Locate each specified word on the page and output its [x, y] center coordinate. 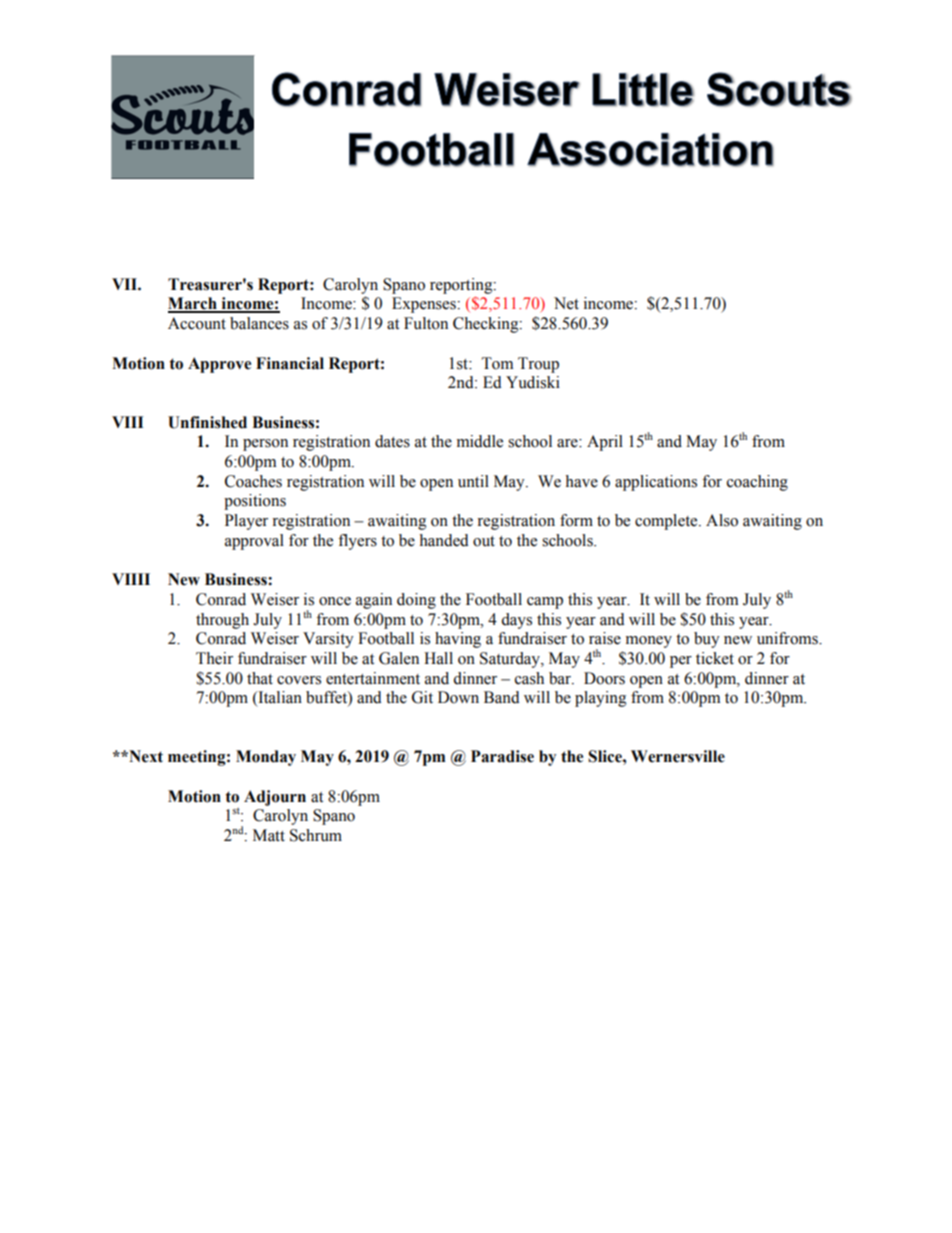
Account [197, 323]
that [260, 678]
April [605, 443]
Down [458, 697]
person [265, 445]
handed [444, 540]
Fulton [426, 323]
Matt [269, 835]
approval [254, 542]
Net [566, 303]
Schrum [316, 835]
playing [601, 699]
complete [667, 522]
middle [480, 441]
